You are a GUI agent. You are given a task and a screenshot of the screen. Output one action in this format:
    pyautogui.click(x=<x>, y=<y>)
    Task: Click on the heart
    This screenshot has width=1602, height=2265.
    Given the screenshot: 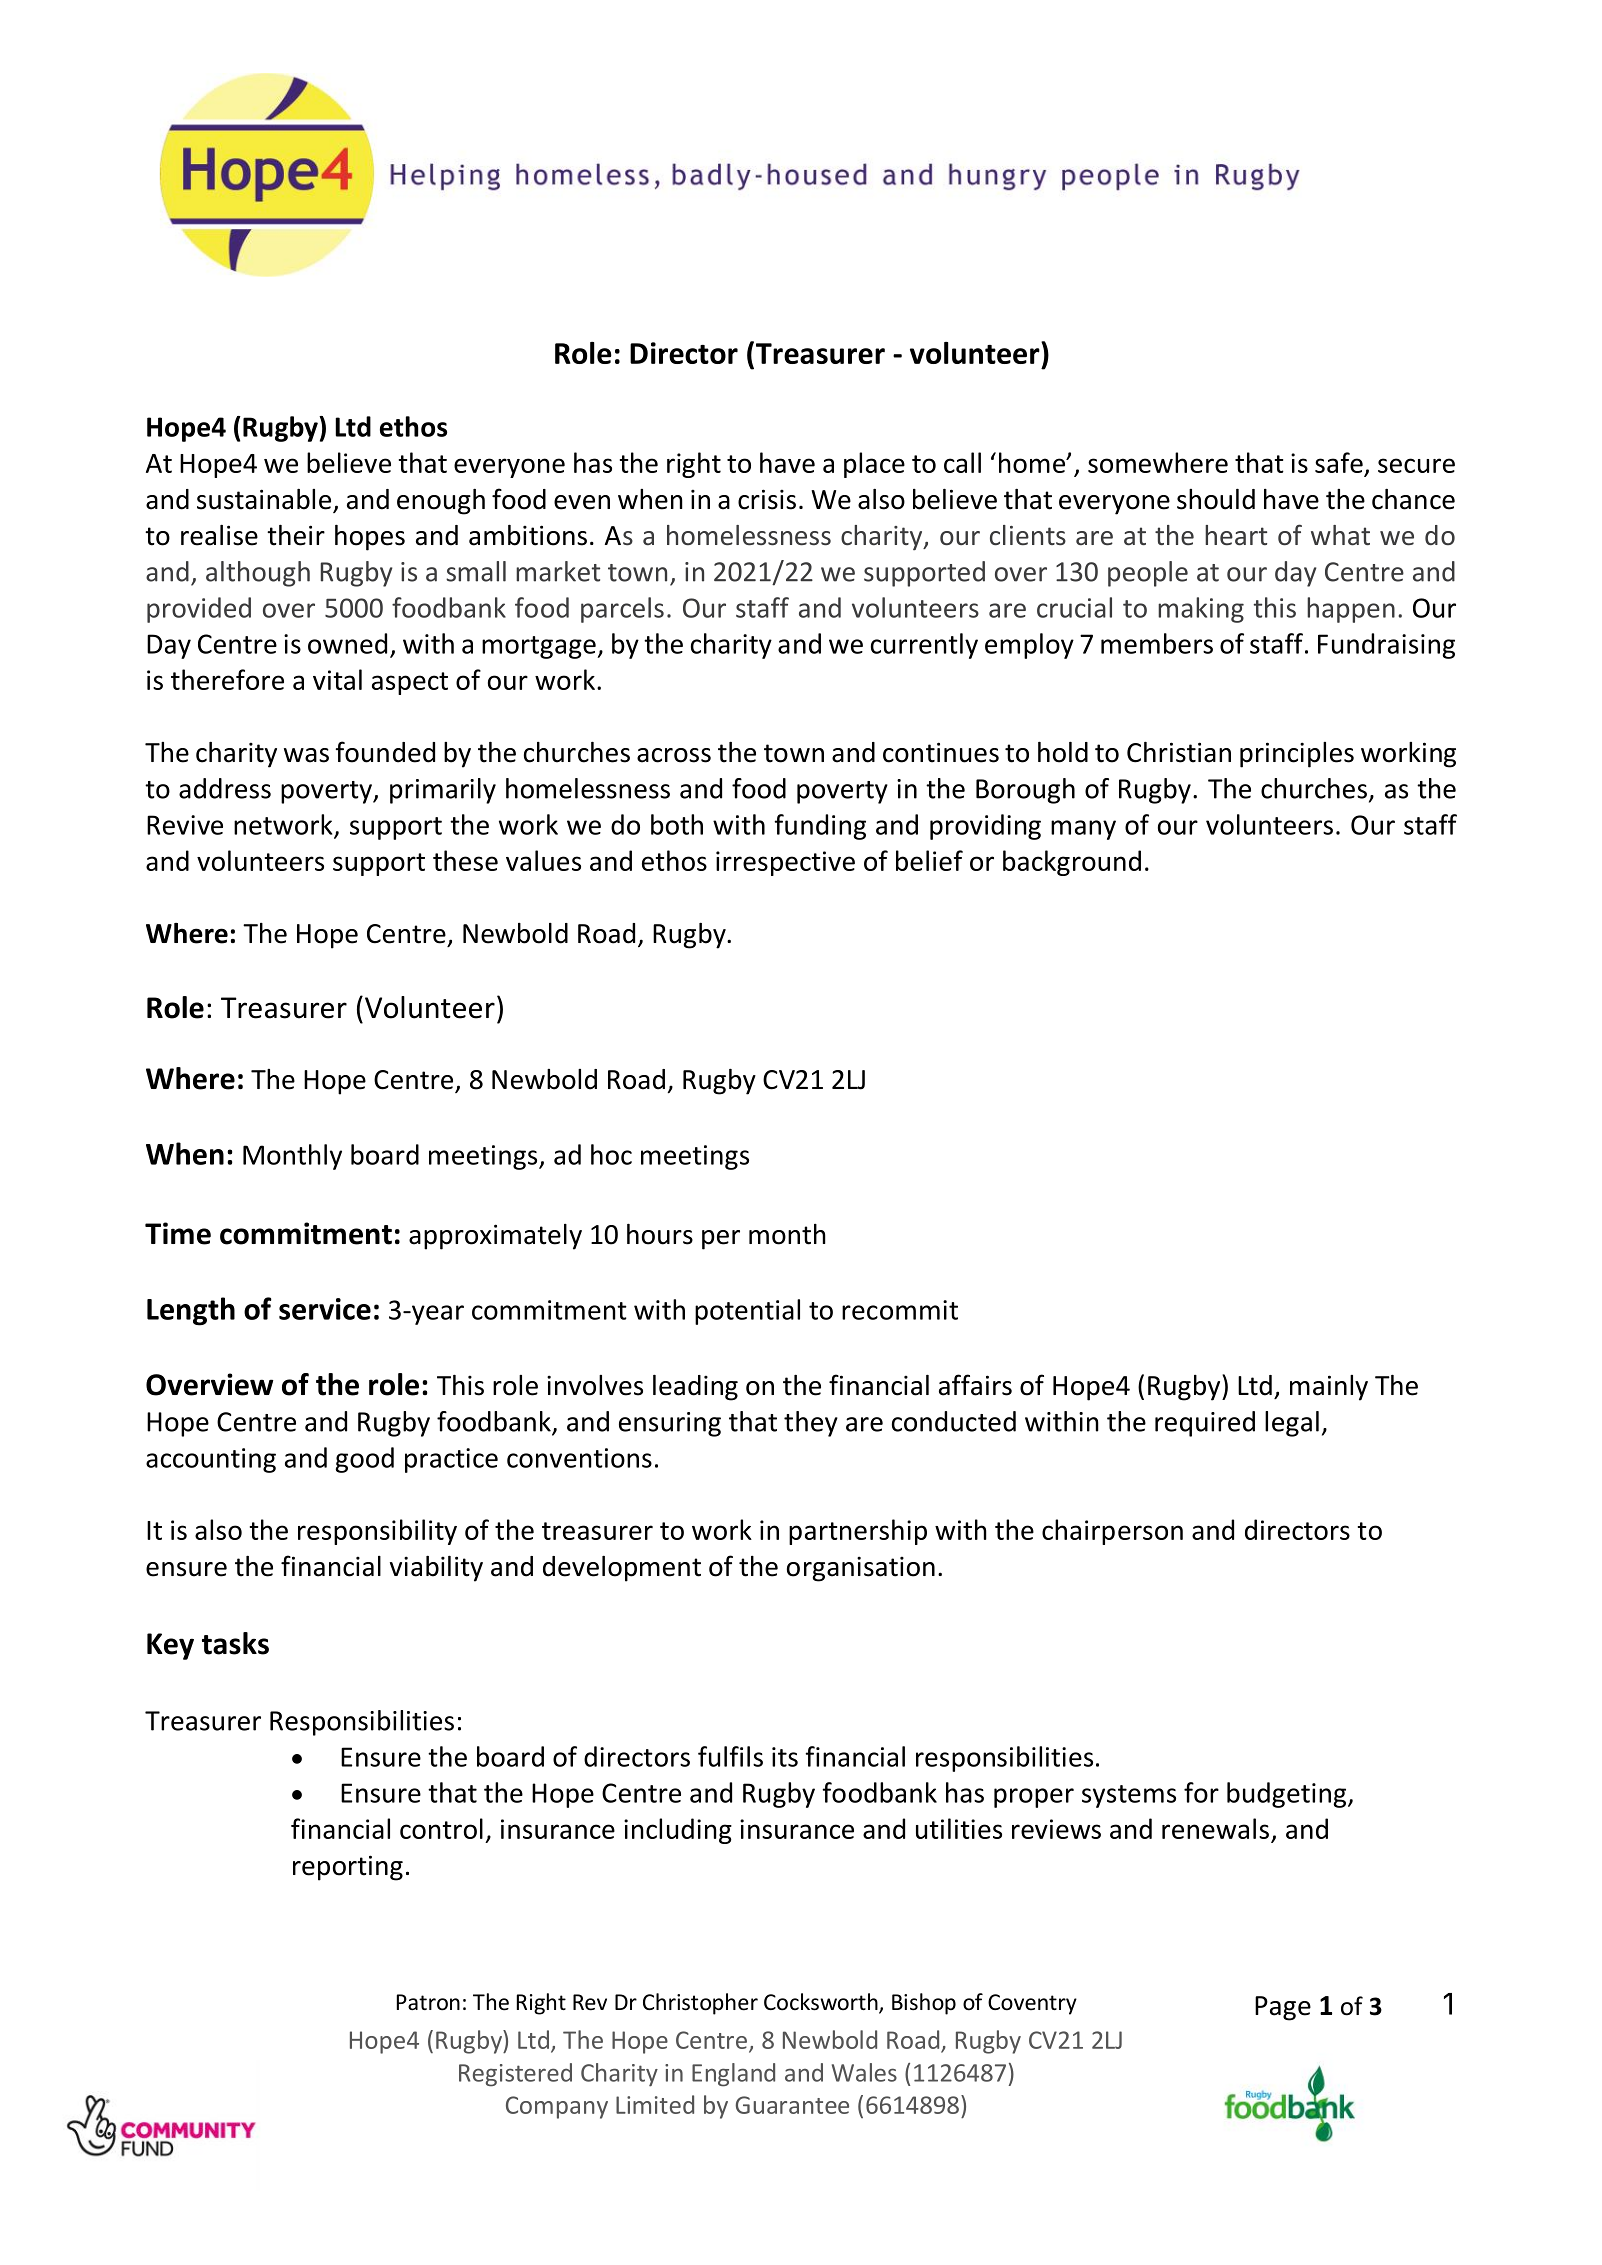 What is the action you would take?
    pyautogui.click(x=1236, y=535)
